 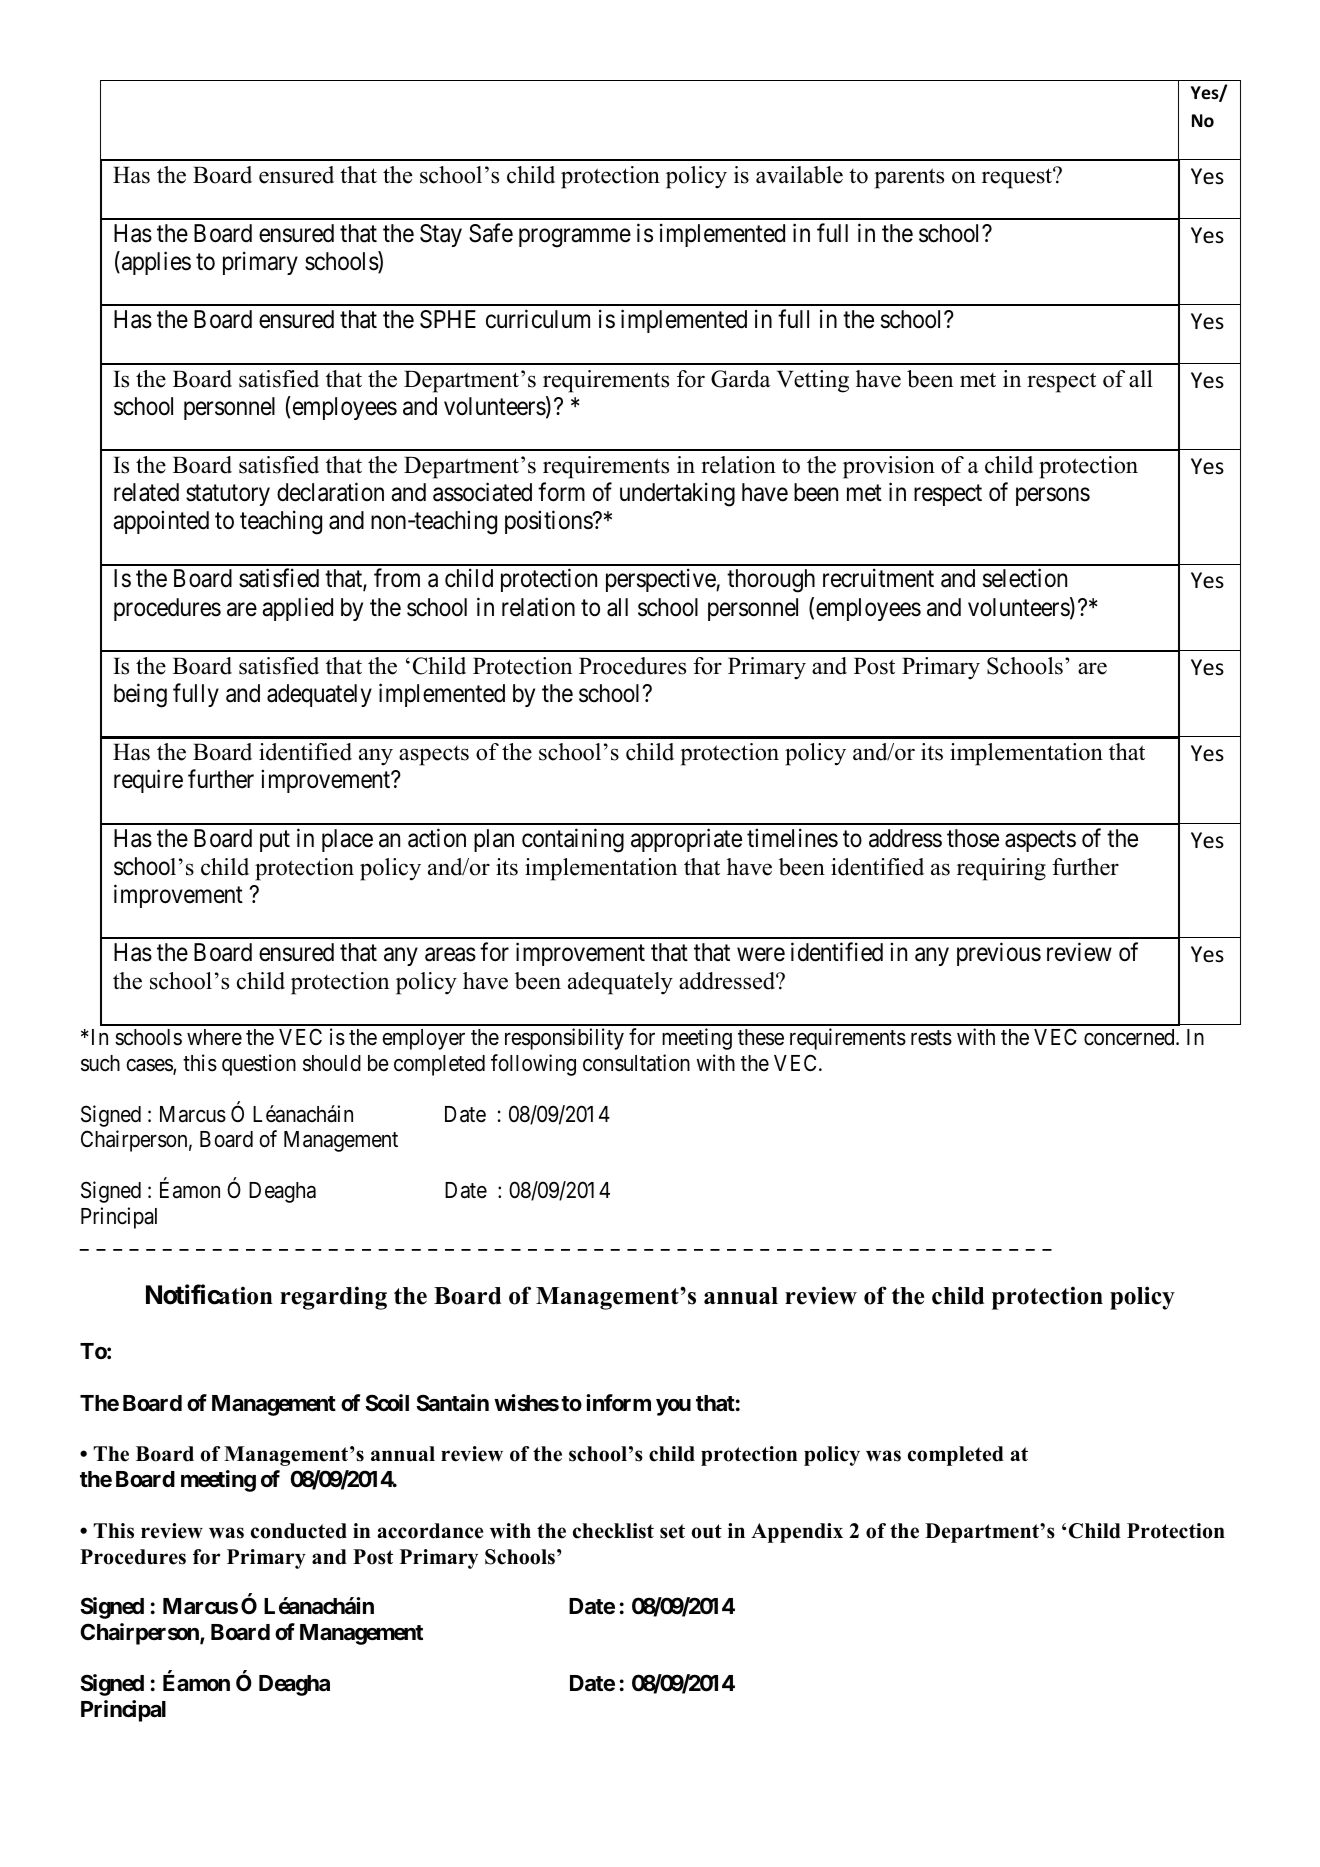 I want to click on containing, so click(x=573, y=840).
